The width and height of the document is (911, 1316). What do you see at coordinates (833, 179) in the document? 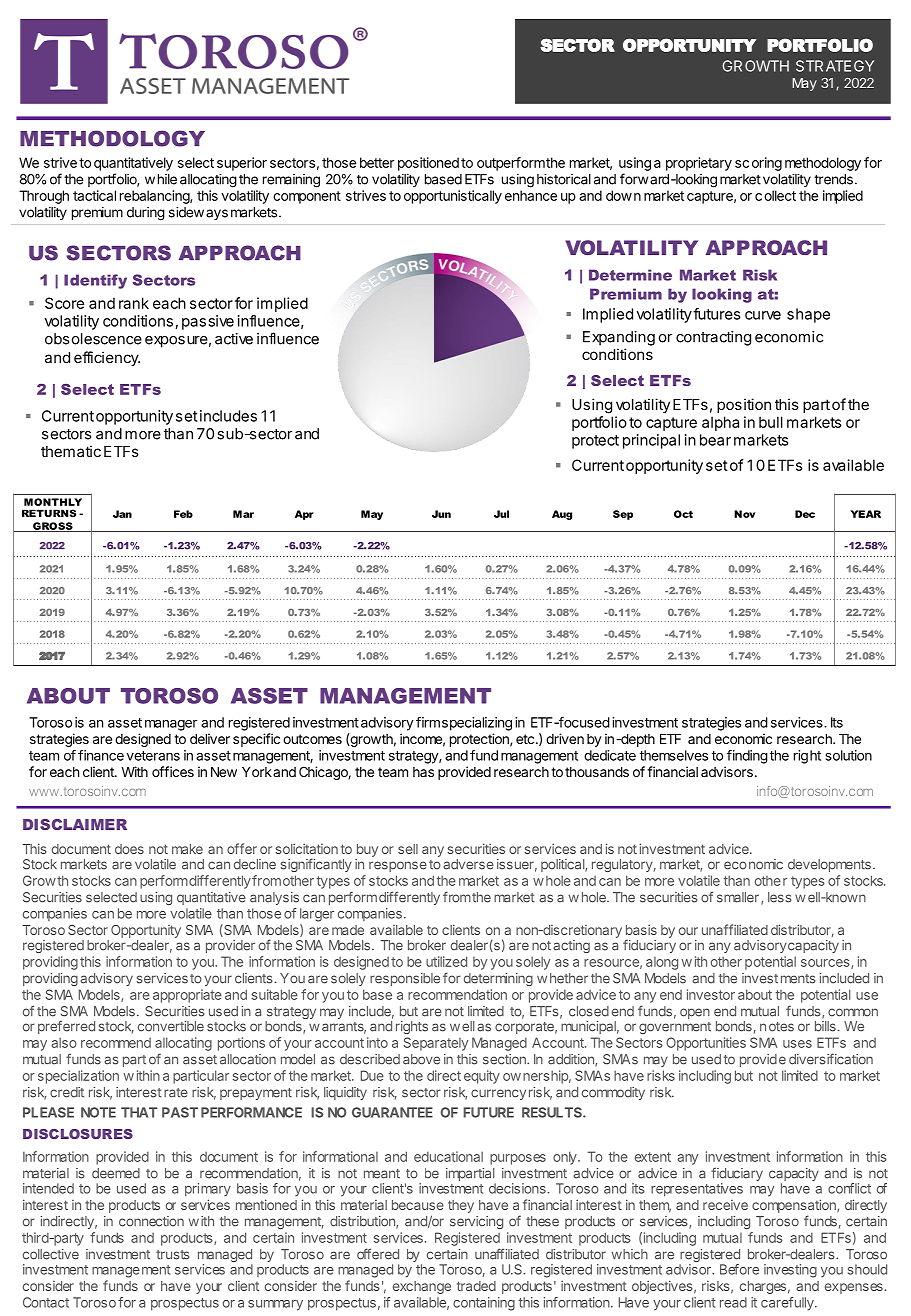
I see `trends` at bounding box center [833, 179].
